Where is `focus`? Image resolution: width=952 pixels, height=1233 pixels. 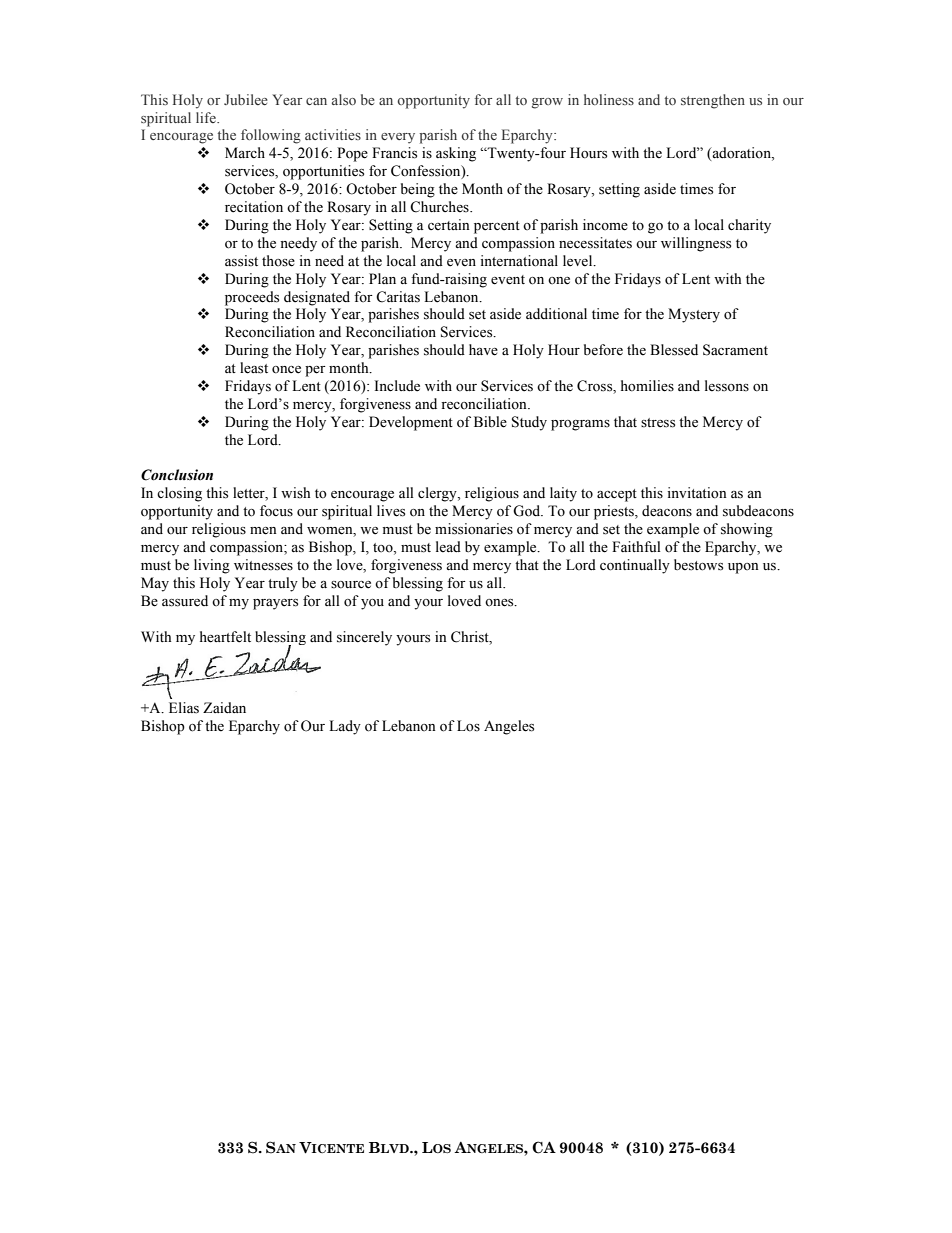
focus is located at coordinates (276, 511).
